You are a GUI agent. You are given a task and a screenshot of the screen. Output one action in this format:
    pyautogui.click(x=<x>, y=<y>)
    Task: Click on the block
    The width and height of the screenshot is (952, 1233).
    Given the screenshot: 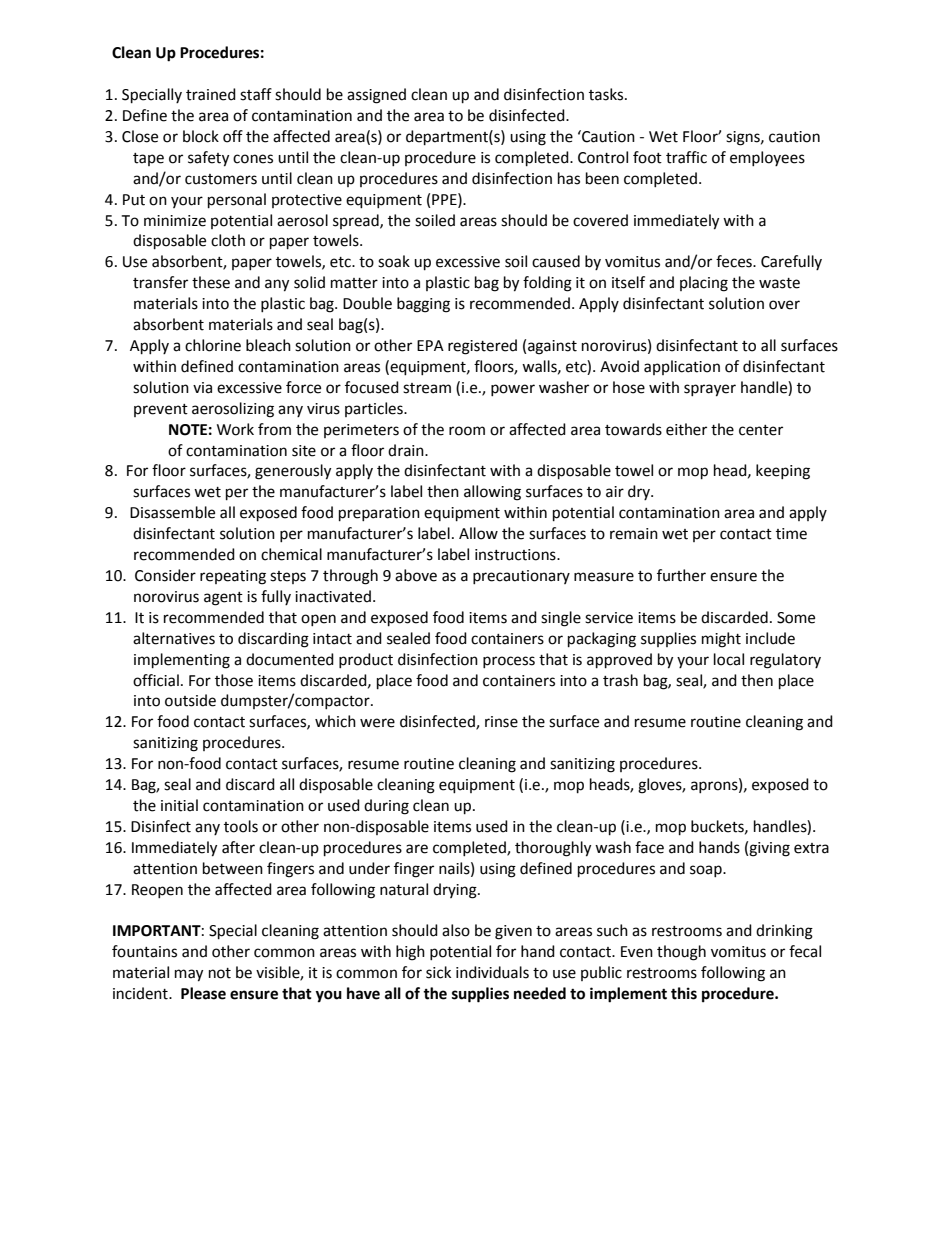 What is the action you would take?
    pyautogui.click(x=201, y=136)
